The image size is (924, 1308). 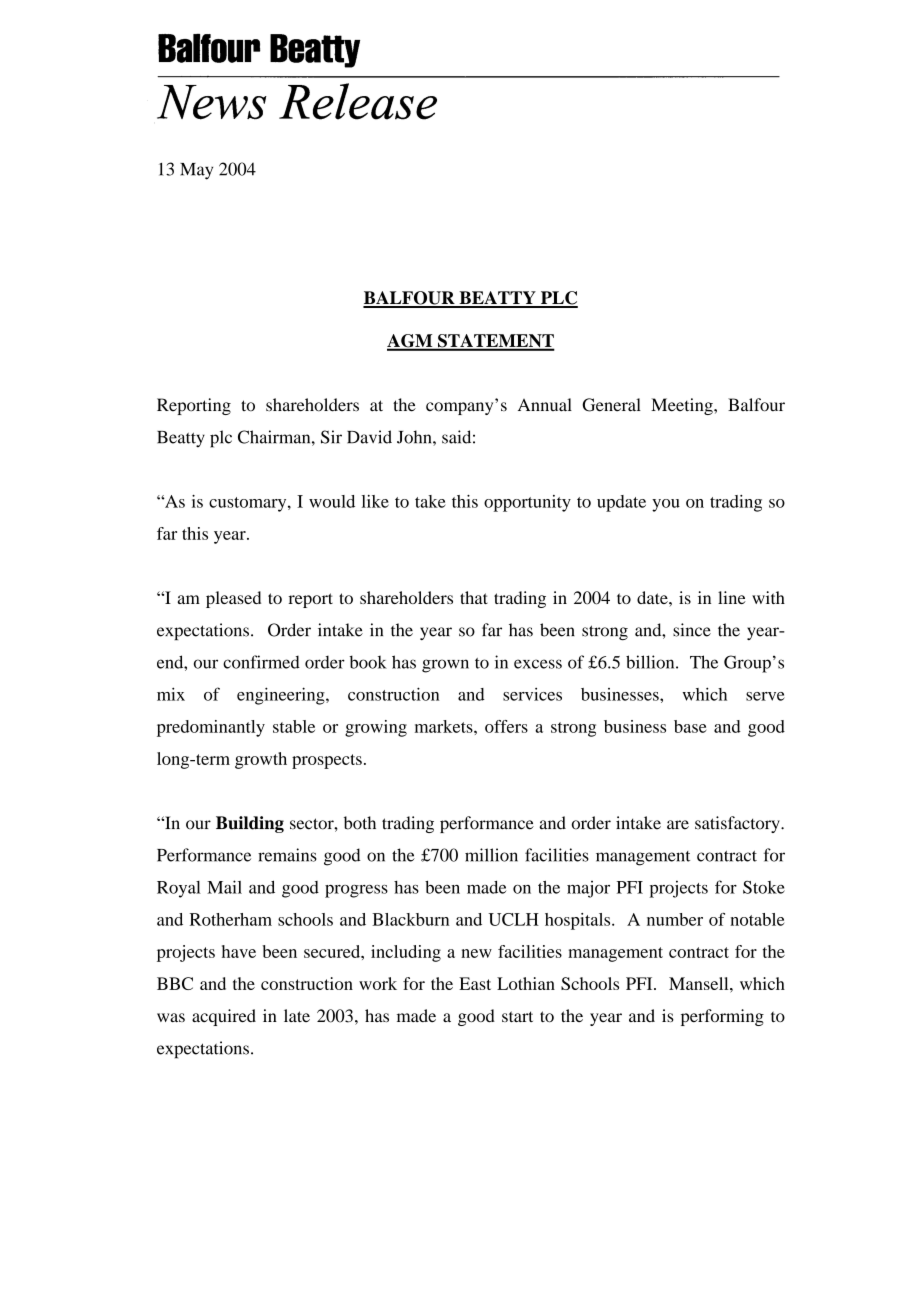 I want to click on acquired, so click(x=224, y=1017).
